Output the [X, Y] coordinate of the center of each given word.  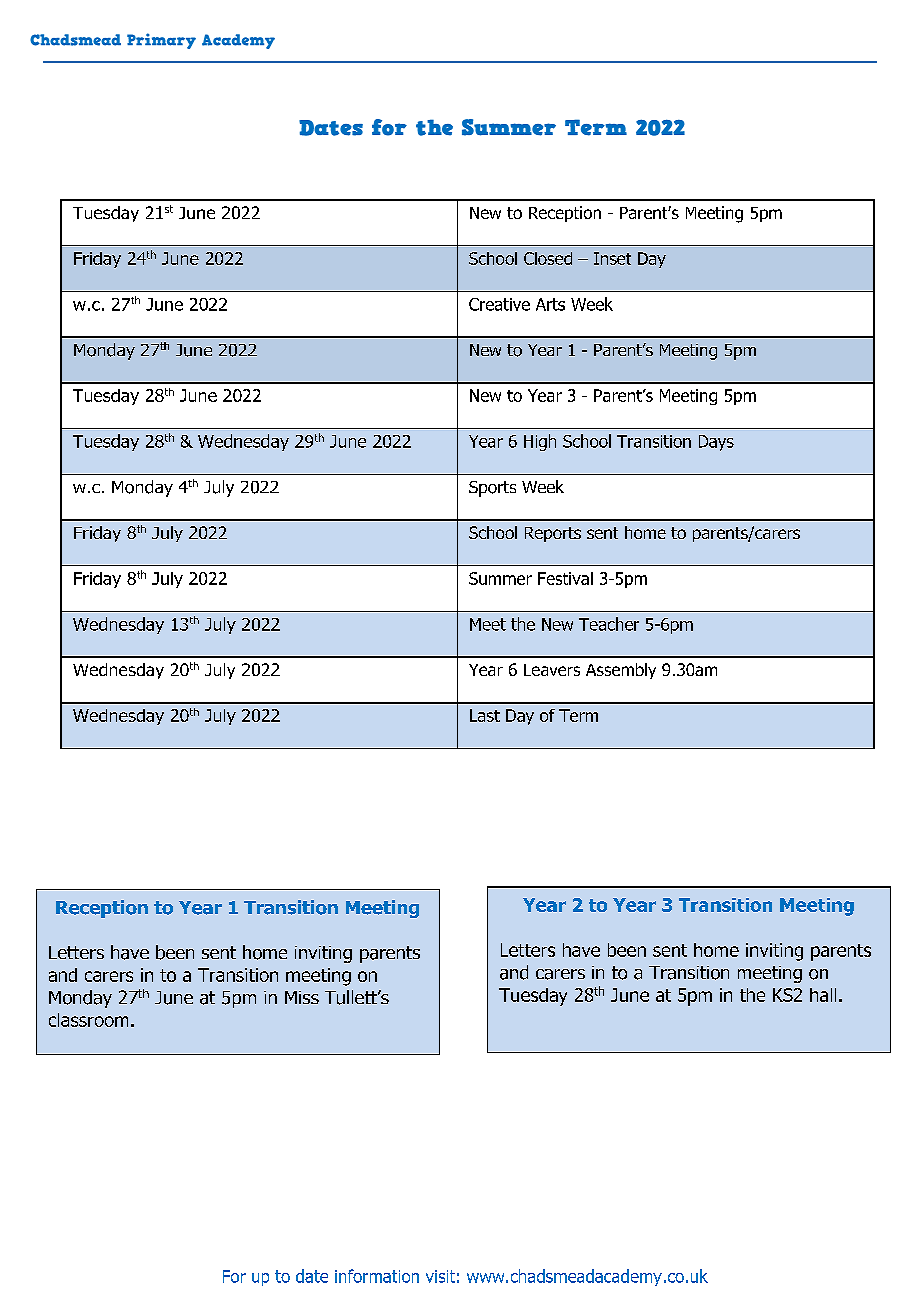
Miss [302, 997]
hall [823, 995]
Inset [612, 258]
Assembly [621, 671]
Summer [500, 578]
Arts [550, 304]
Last [485, 715]
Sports [492, 489]
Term [578, 715]
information [377, 1276]
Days [716, 443]
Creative [499, 304]
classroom [88, 1020]
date [312, 1276]
